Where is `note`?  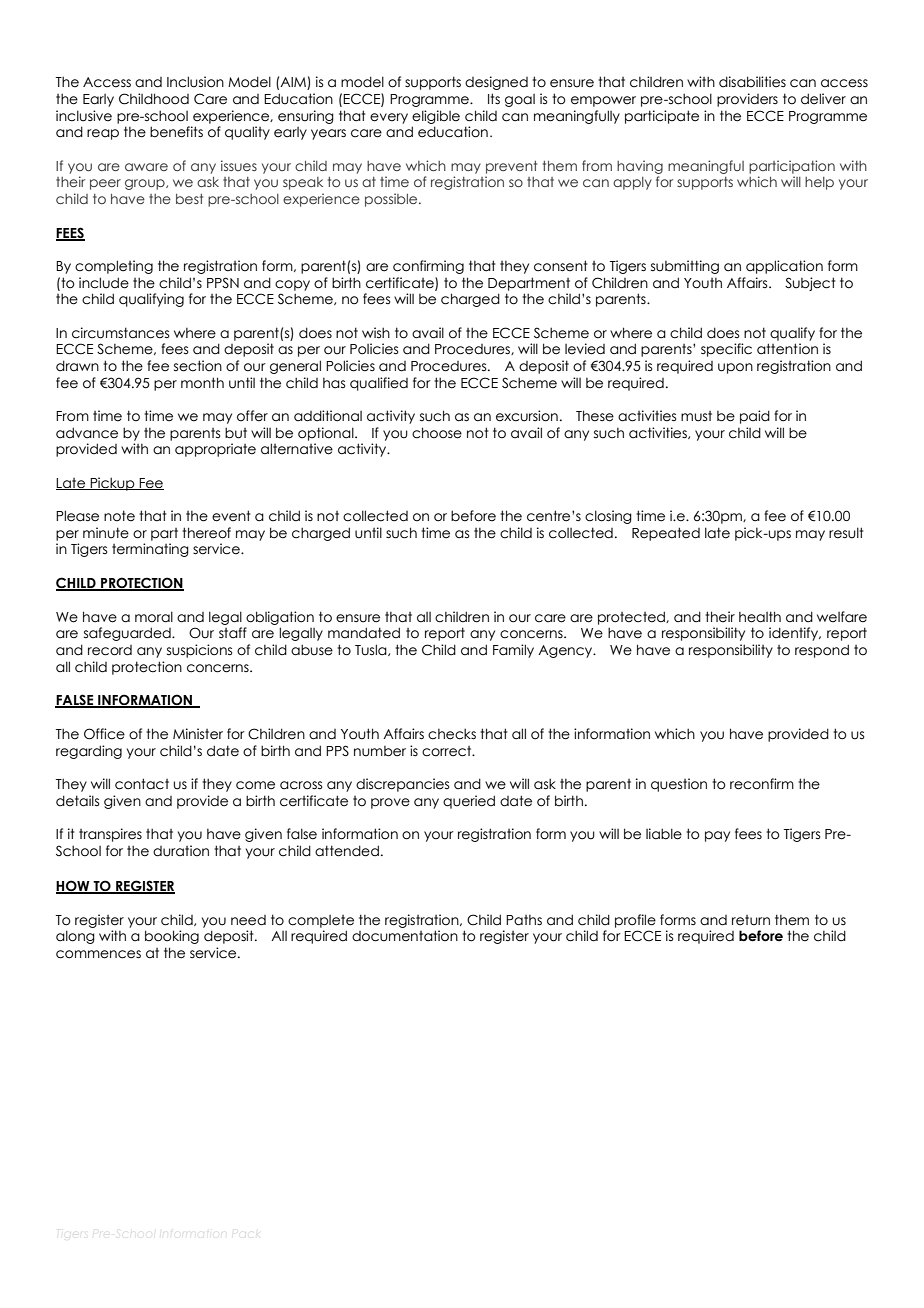 note is located at coordinates (119, 516).
